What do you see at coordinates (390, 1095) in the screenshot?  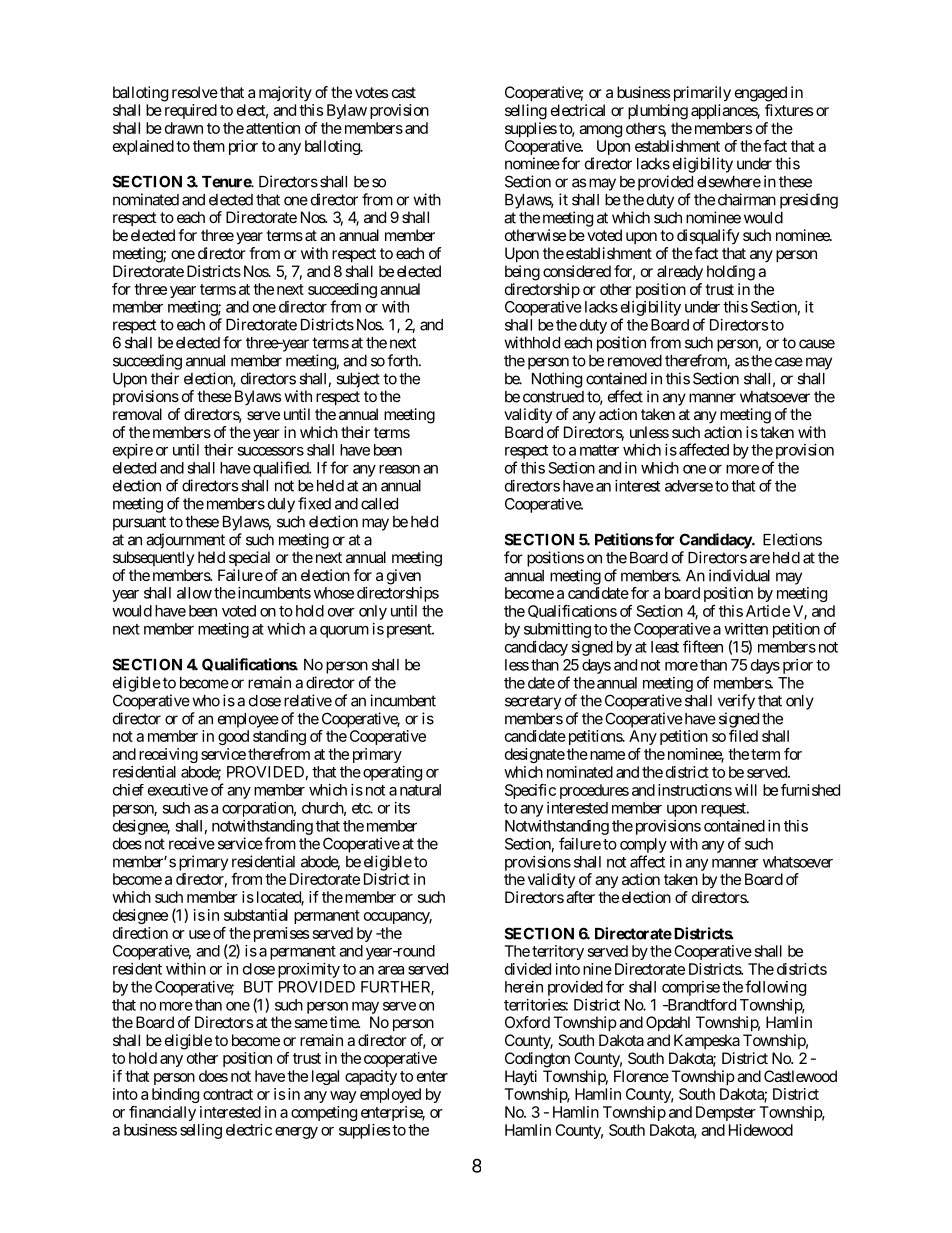 I see `employed` at bounding box center [390, 1095].
